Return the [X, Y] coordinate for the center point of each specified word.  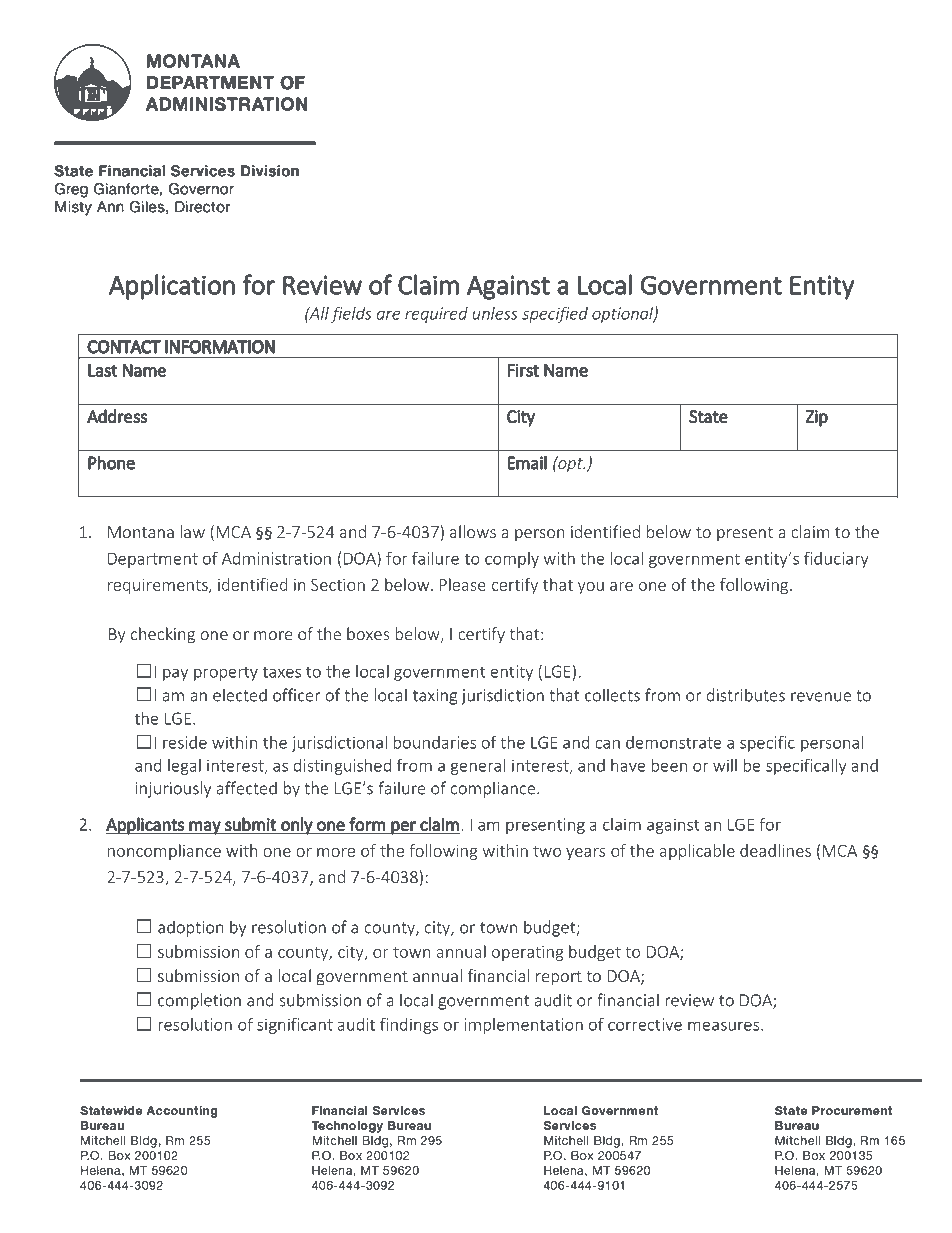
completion [199, 1001]
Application [172, 287]
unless [495, 313]
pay [175, 674]
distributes [746, 695]
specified [555, 314]
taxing [435, 697]
